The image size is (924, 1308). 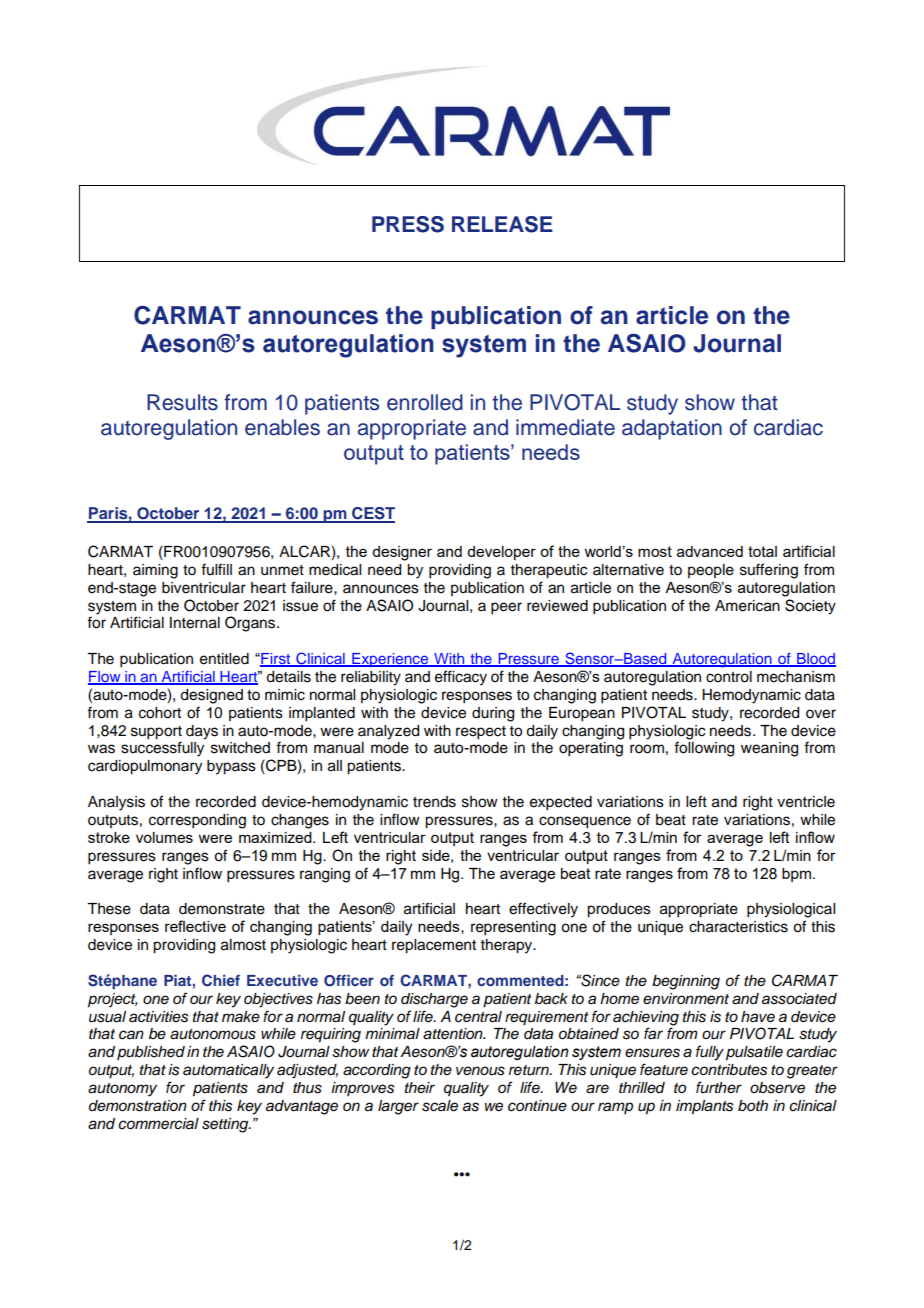 I want to click on both, so click(x=753, y=1105).
